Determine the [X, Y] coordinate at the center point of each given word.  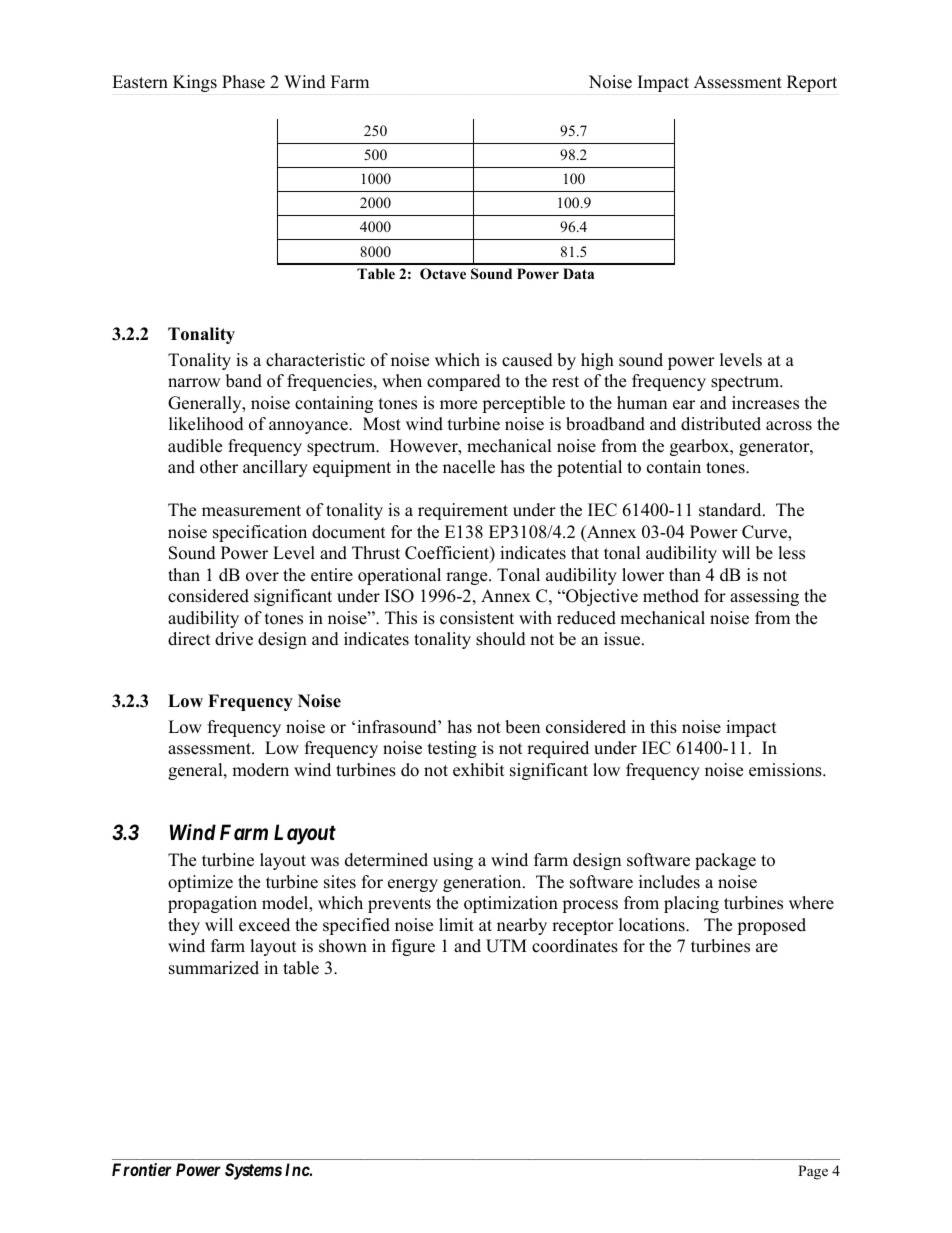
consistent [477, 618]
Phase [243, 82]
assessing [764, 597]
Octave [443, 274]
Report [812, 83]
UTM [506, 946]
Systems [253, 1171]
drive [234, 639]
